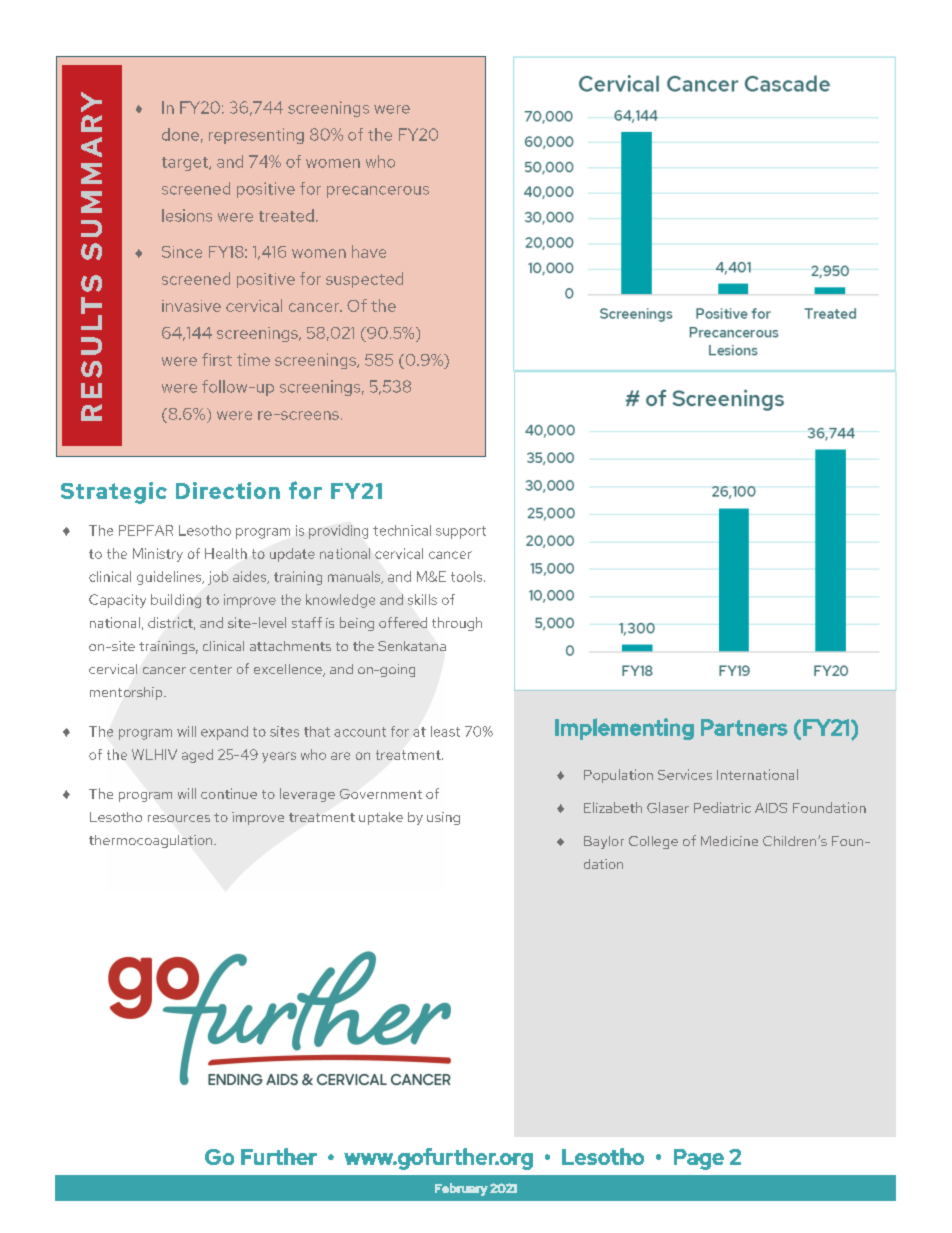 Image resolution: width=952 pixels, height=1233 pixels. I want to click on February, so click(461, 1189).
